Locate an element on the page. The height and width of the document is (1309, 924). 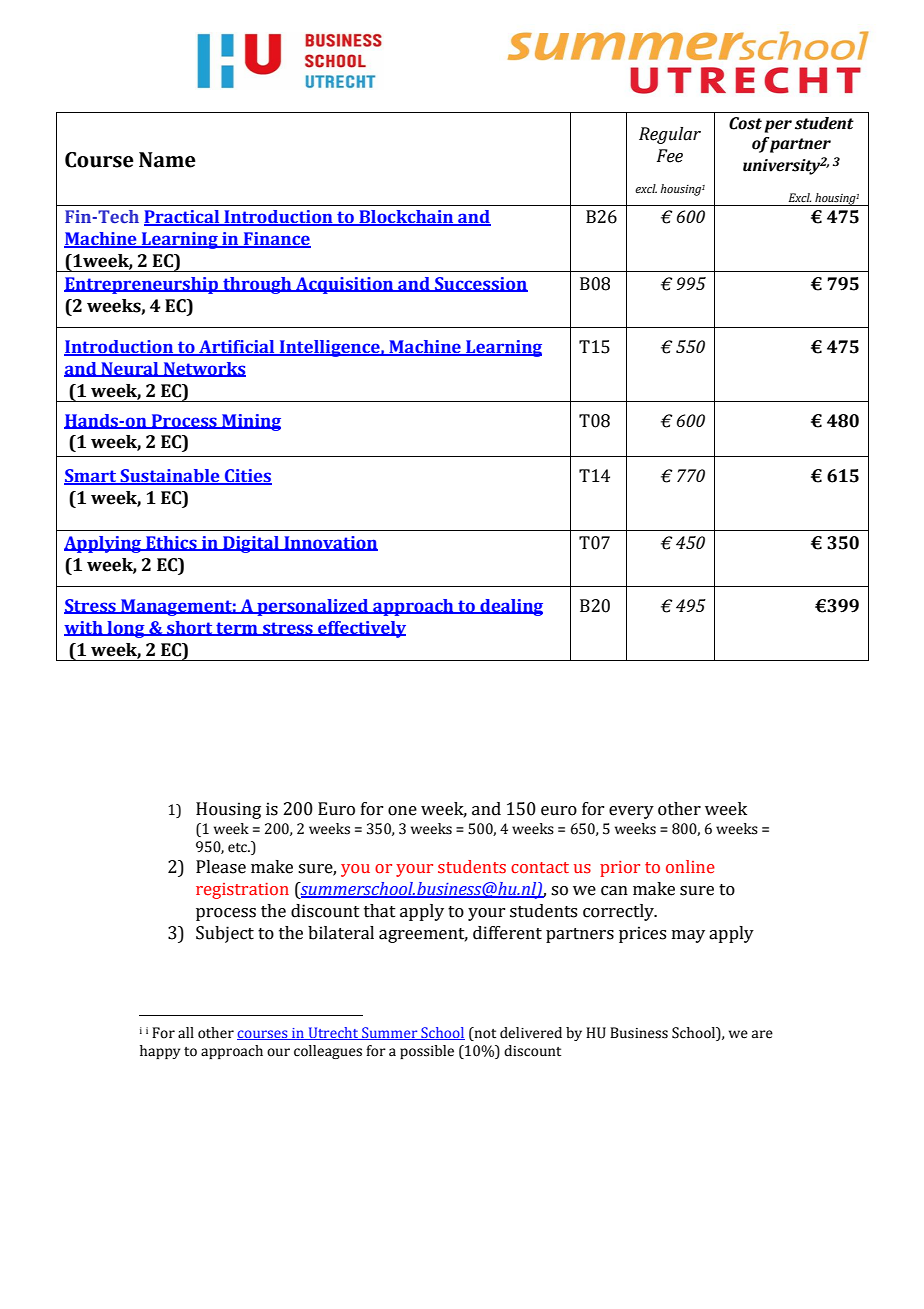
are is located at coordinates (762, 1034).
